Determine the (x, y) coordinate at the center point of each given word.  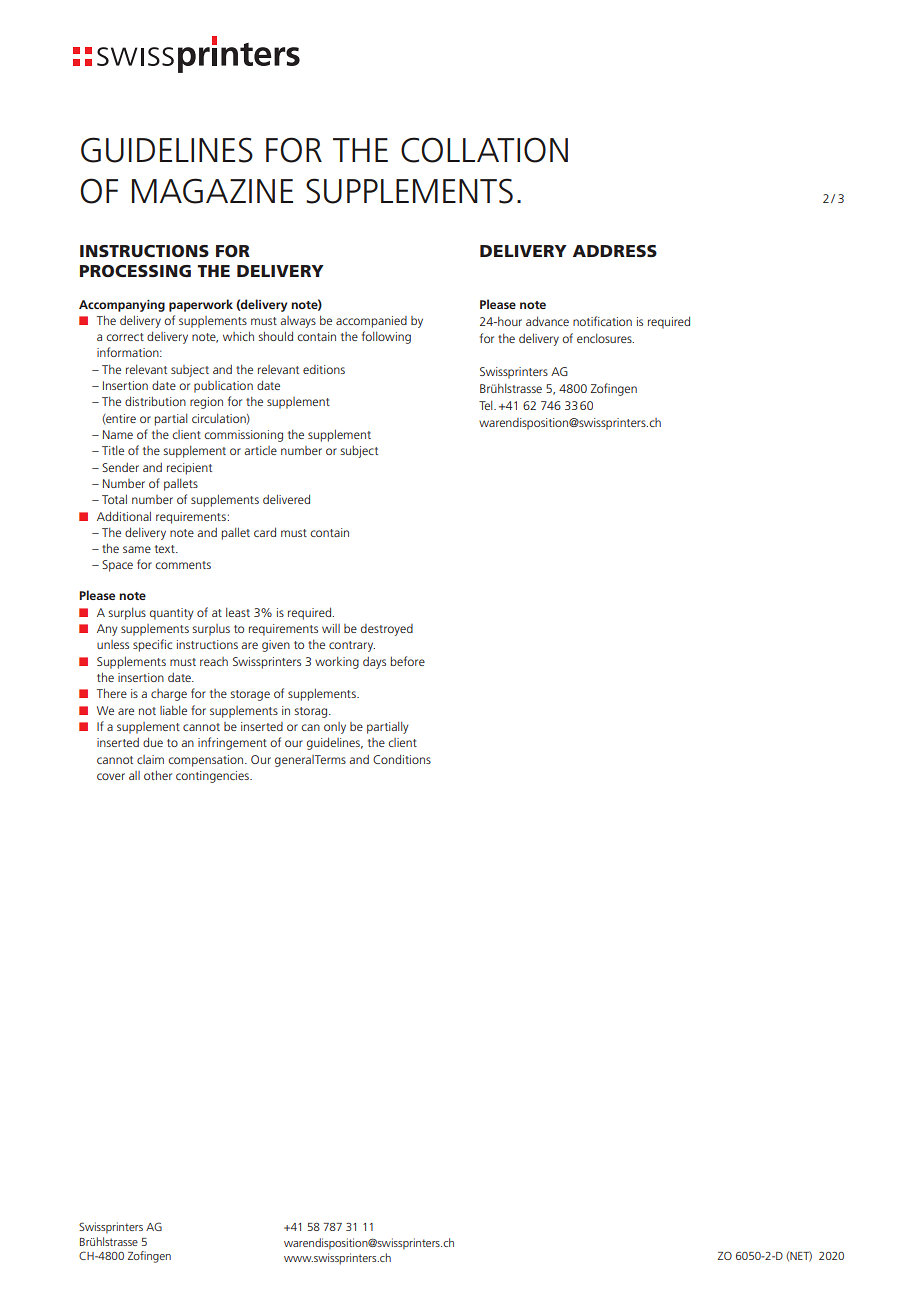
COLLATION (484, 150)
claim (150, 759)
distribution (155, 401)
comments (183, 565)
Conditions (402, 759)
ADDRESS (615, 251)
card (265, 532)
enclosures (605, 338)
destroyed (387, 630)
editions (324, 369)
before (408, 661)
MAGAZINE (212, 191)
